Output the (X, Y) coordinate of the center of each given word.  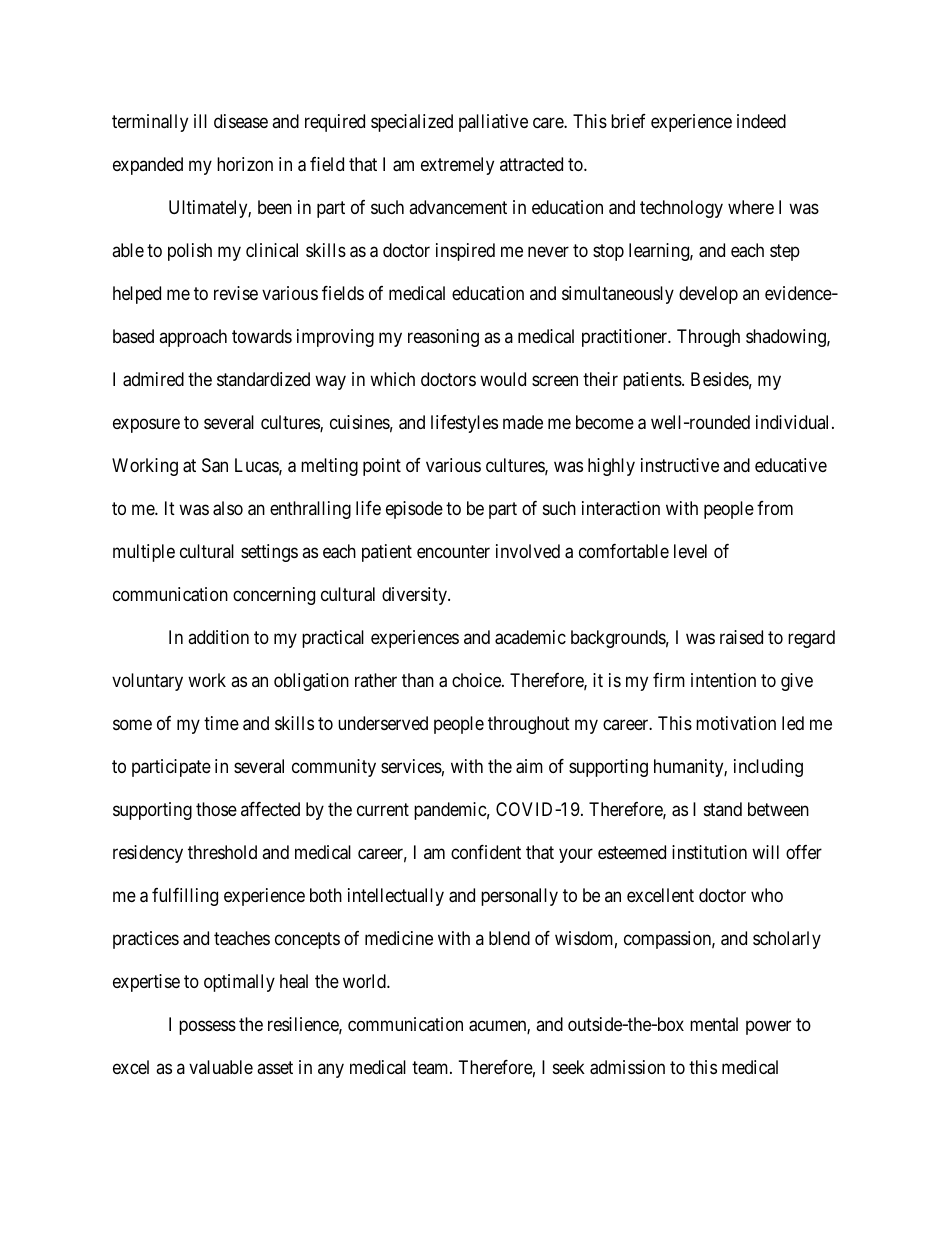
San (215, 465)
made (523, 422)
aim (529, 766)
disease (241, 121)
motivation (736, 723)
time (221, 723)
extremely (457, 166)
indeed (761, 121)
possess (207, 1027)
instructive (680, 465)
